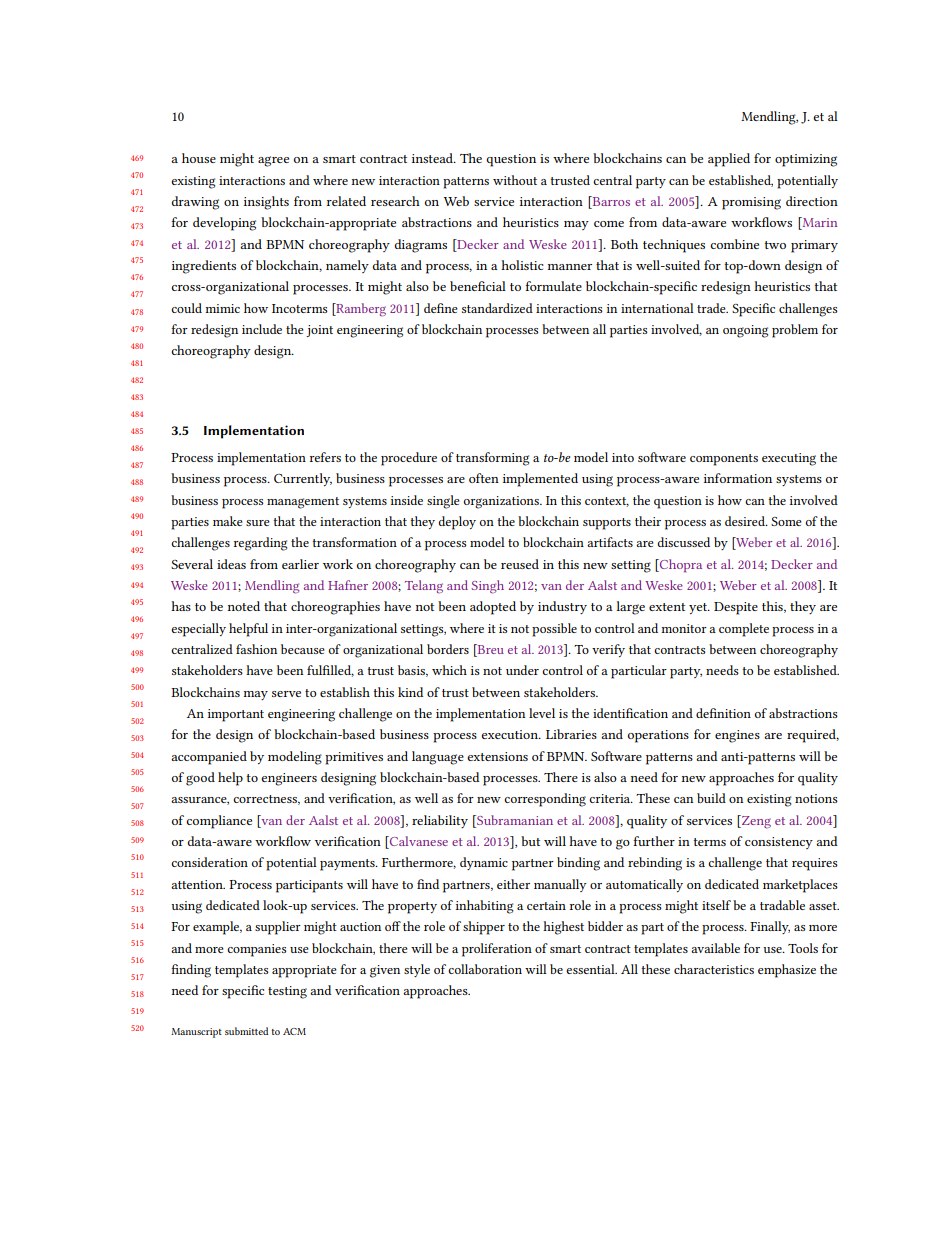  What do you see at coordinates (492, 459) in the document?
I see `transforming` at bounding box center [492, 459].
